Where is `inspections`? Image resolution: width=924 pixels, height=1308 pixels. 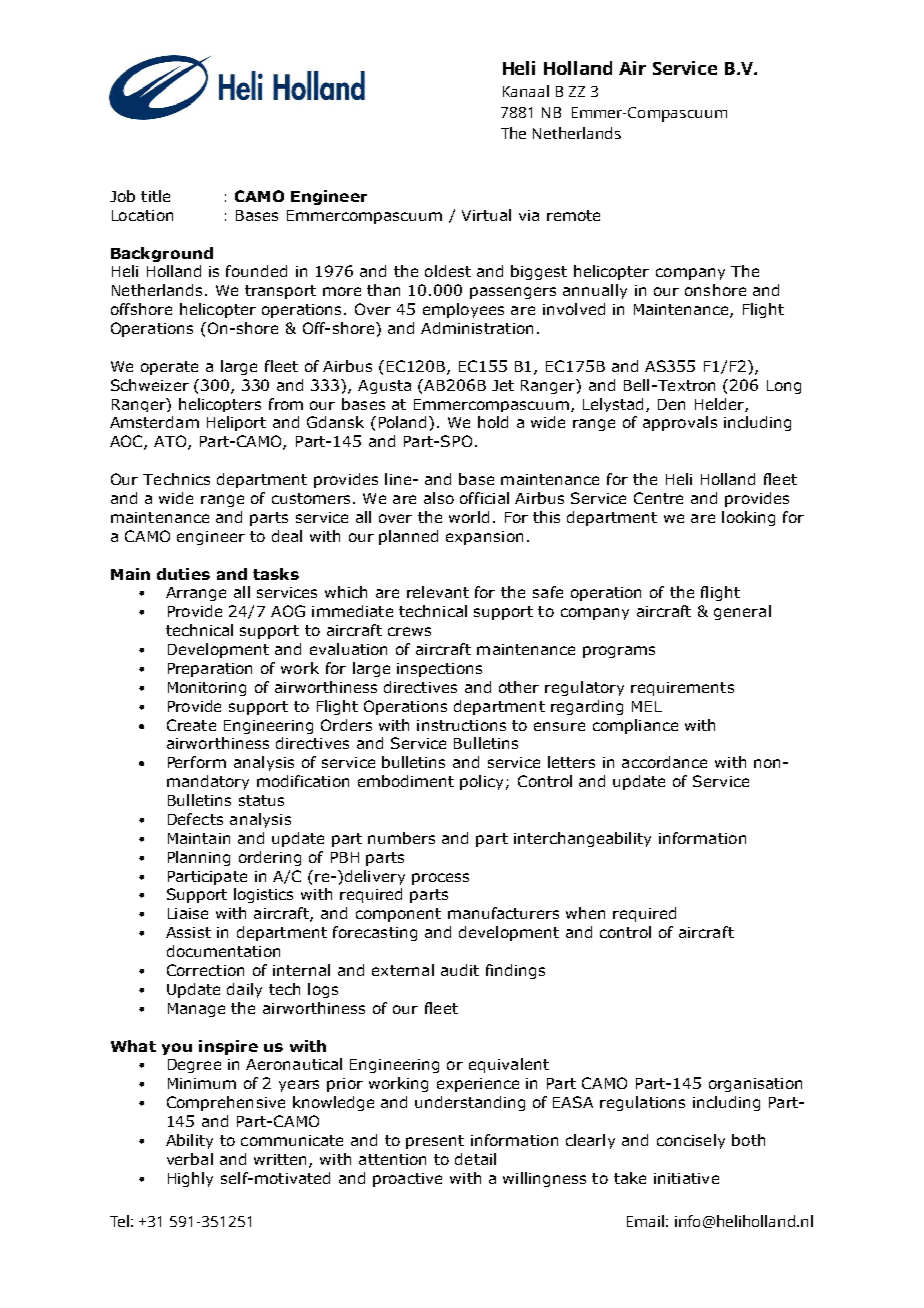 inspections is located at coordinates (439, 670).
